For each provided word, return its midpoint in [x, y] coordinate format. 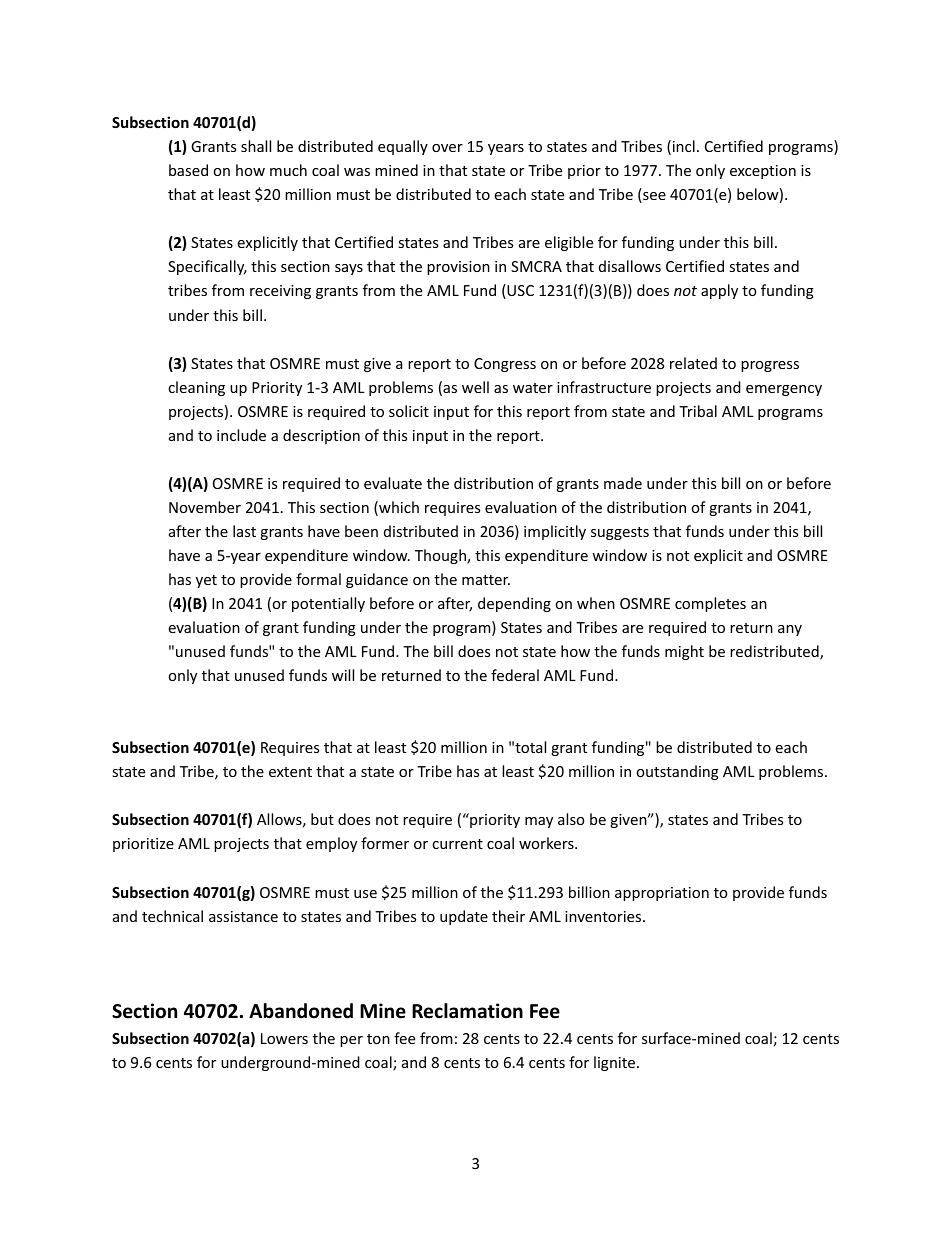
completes [710, 604]
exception [763, 172]
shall [256, 146]
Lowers [284, 1038]
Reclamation [467, 1011]
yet [206, 581]
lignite [616, 1063]
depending [514, 604]
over [447, 148]
